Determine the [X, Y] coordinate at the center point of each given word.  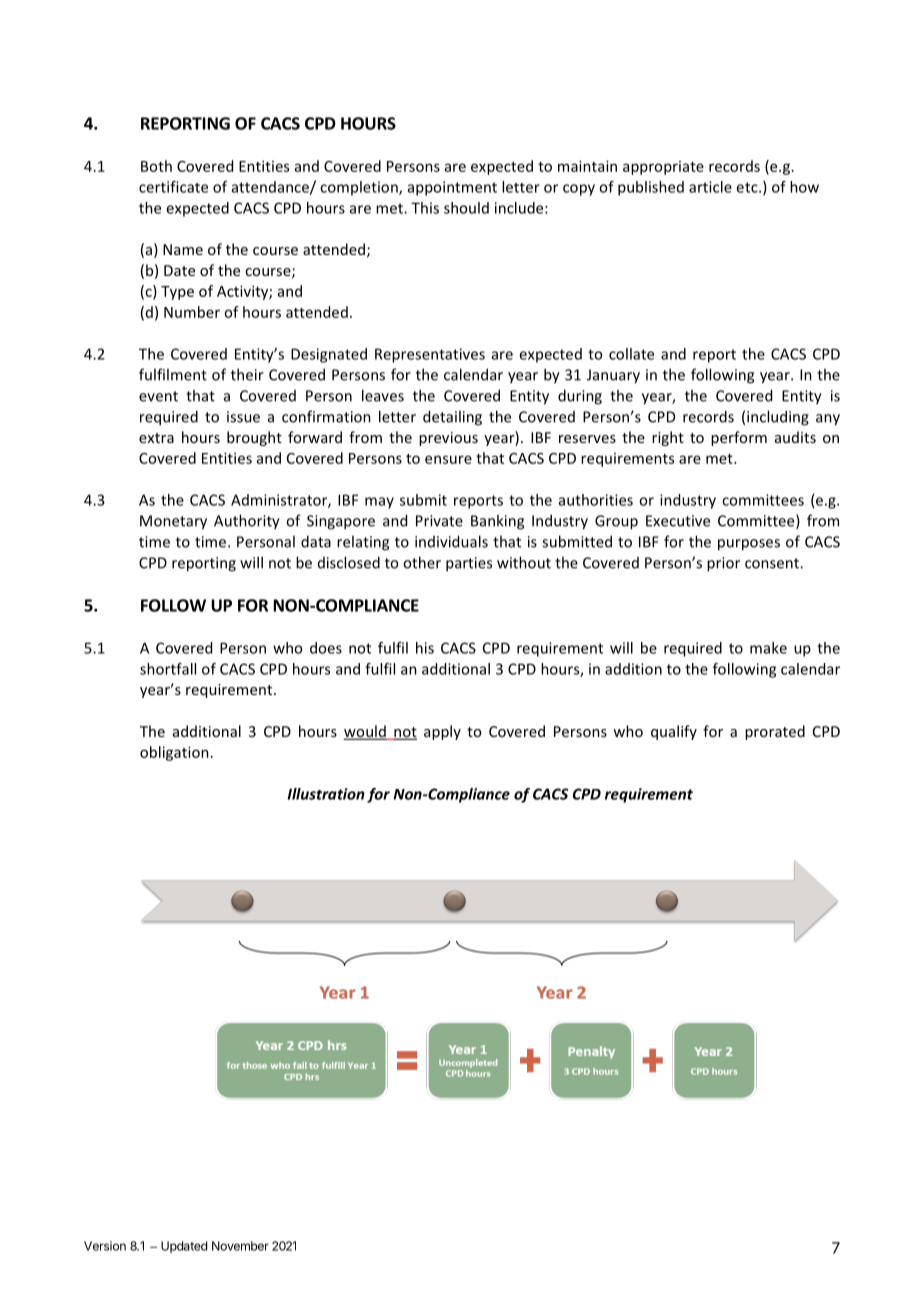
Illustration [326, 794]
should [466, 208]
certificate [173, 187]
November [240, 1246]
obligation [174, 753]
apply [442, 732]
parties [469, 564]
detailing [452, 418]
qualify [674, 732]
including [778, 418]
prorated [775, 732]
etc [748, 187]
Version [105, 1246]
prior [723, 564]
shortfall [168, 669]
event [158, 396]
